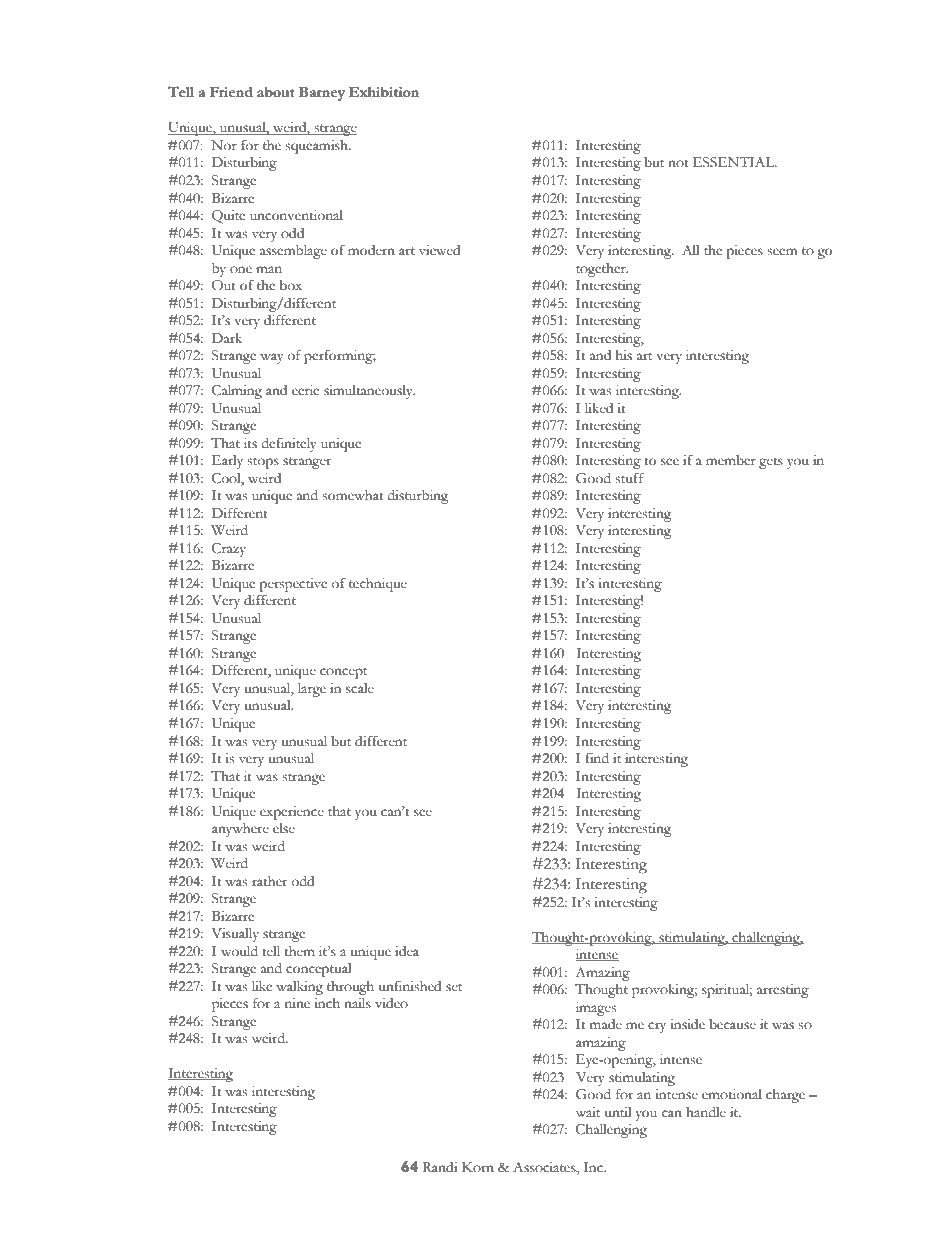 The height and width of the page is (1233, 952). Describe the element at coordinates (384, 92) in the page. I see `Exhibition` at that location.
